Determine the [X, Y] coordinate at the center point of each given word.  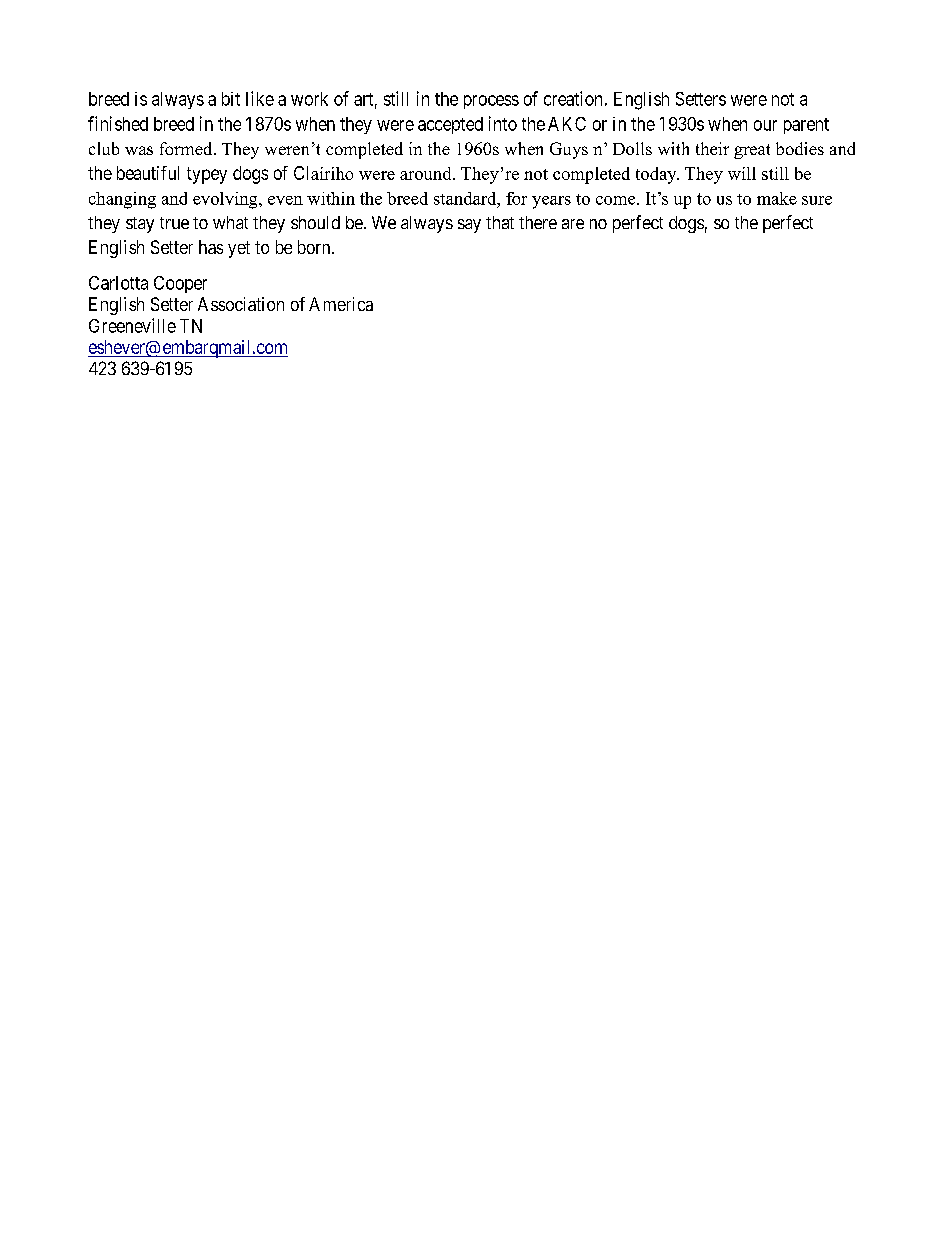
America [341, 304]
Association [241, 304]
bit [231, 99]
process [491, 102]
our [765, 125]
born [315, 247]
